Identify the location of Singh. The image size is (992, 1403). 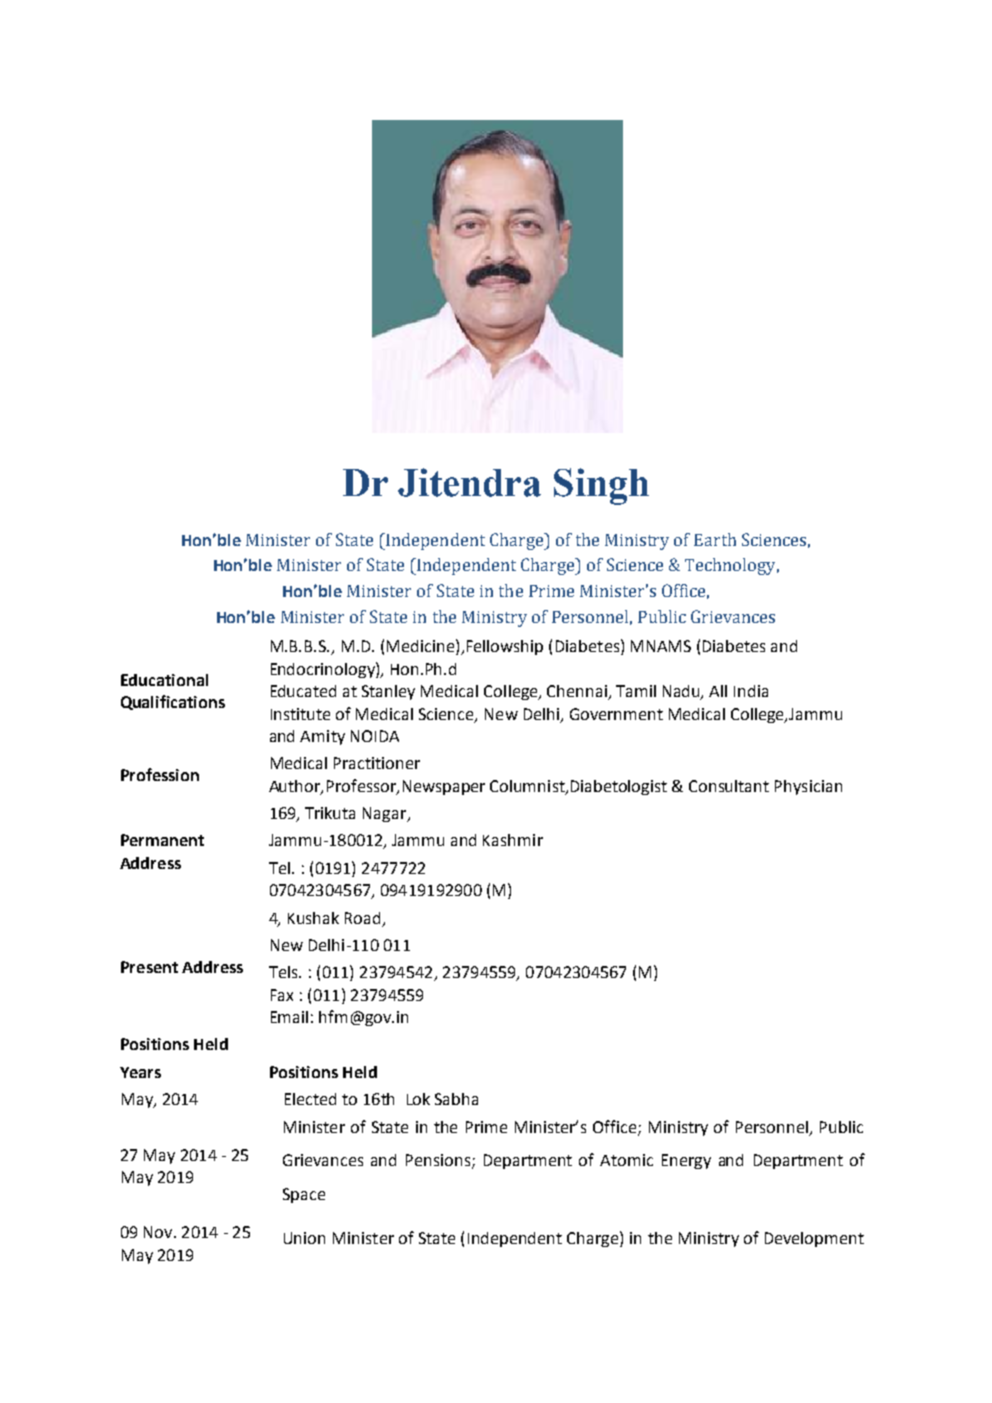
(601, 486).
